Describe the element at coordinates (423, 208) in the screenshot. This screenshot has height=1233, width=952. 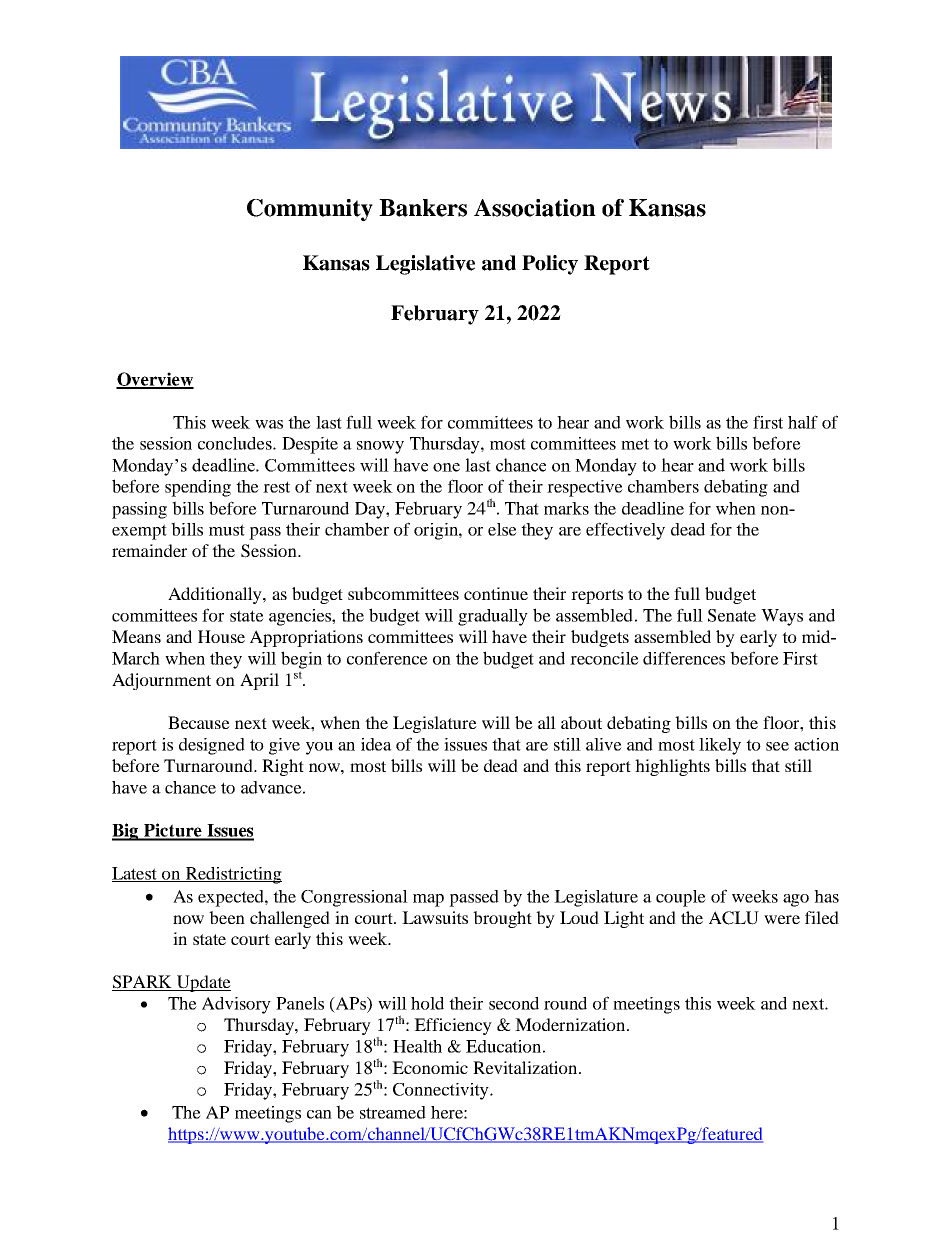
I see `Bankers` at that location.
